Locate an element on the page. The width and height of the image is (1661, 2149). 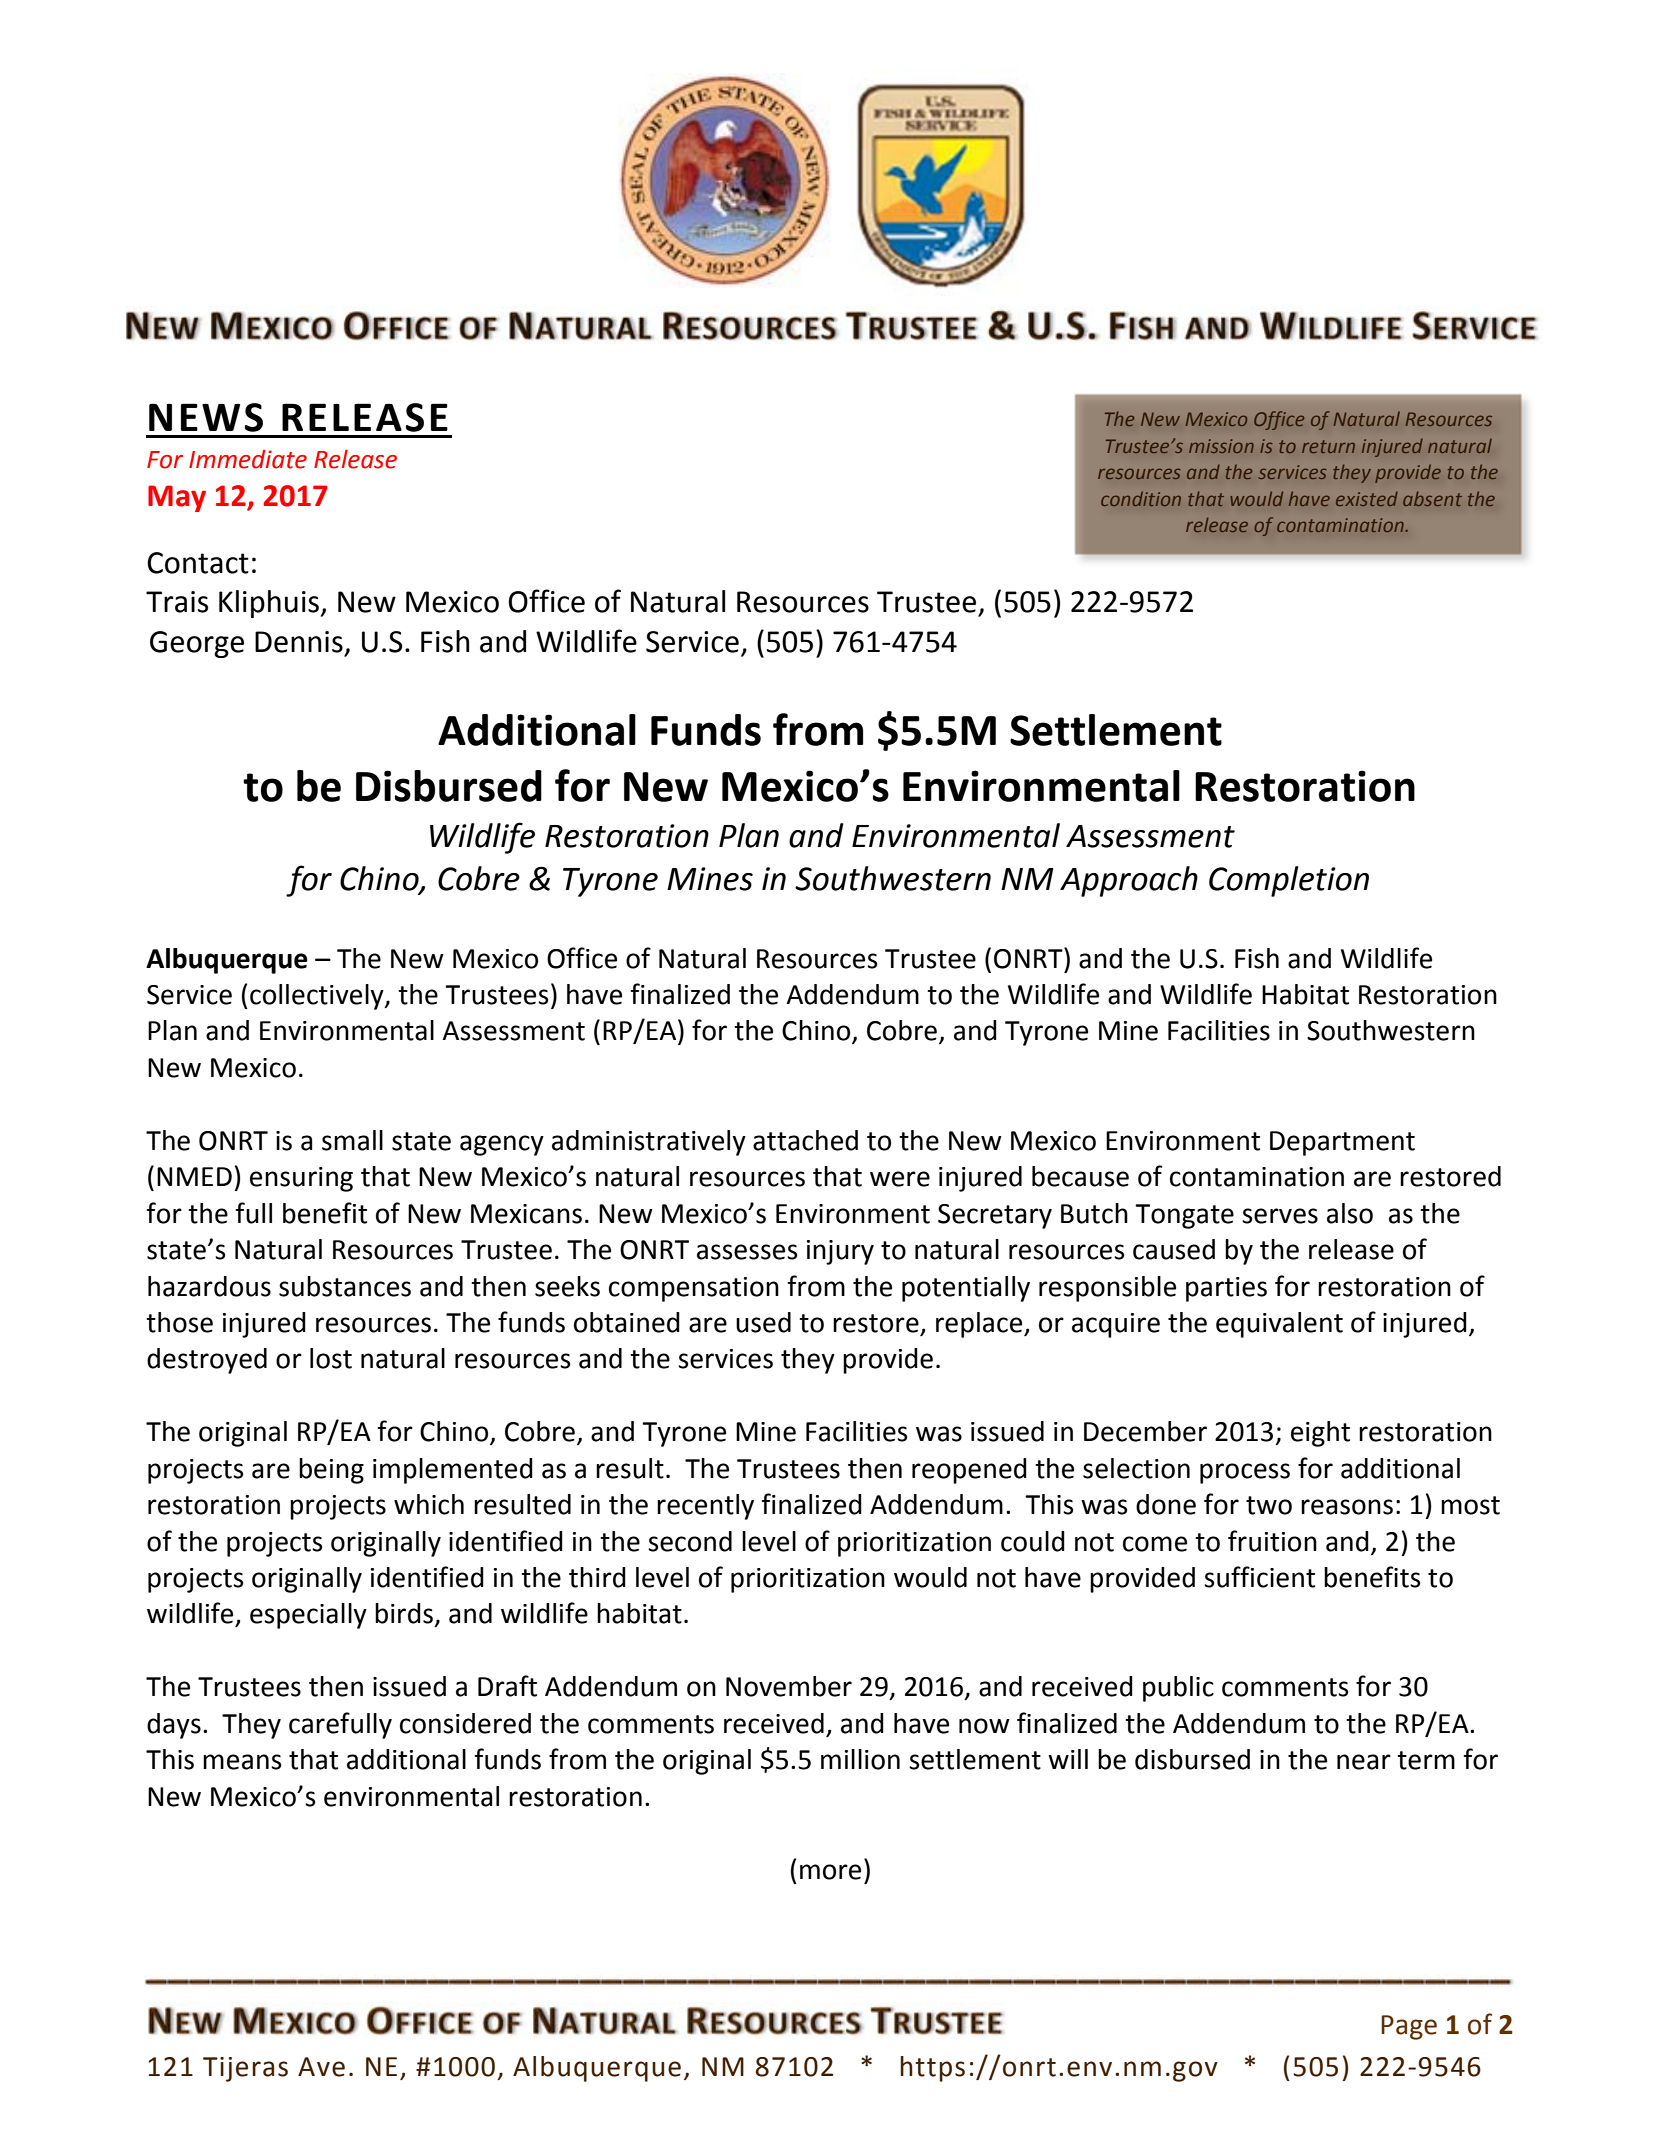
injury is located at coordinates (840, 1252).
